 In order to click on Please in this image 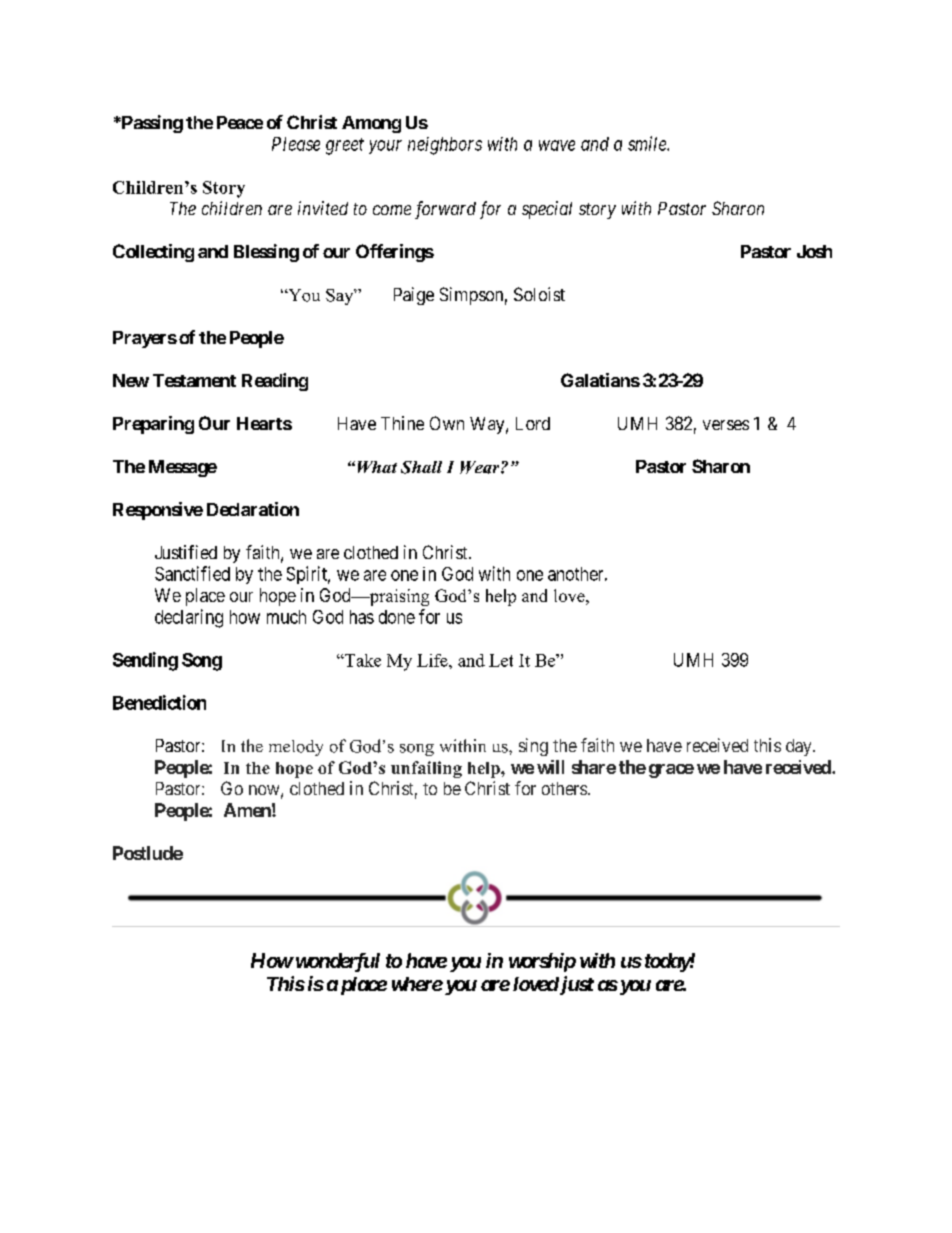, I will do `click(296, 144)`.
